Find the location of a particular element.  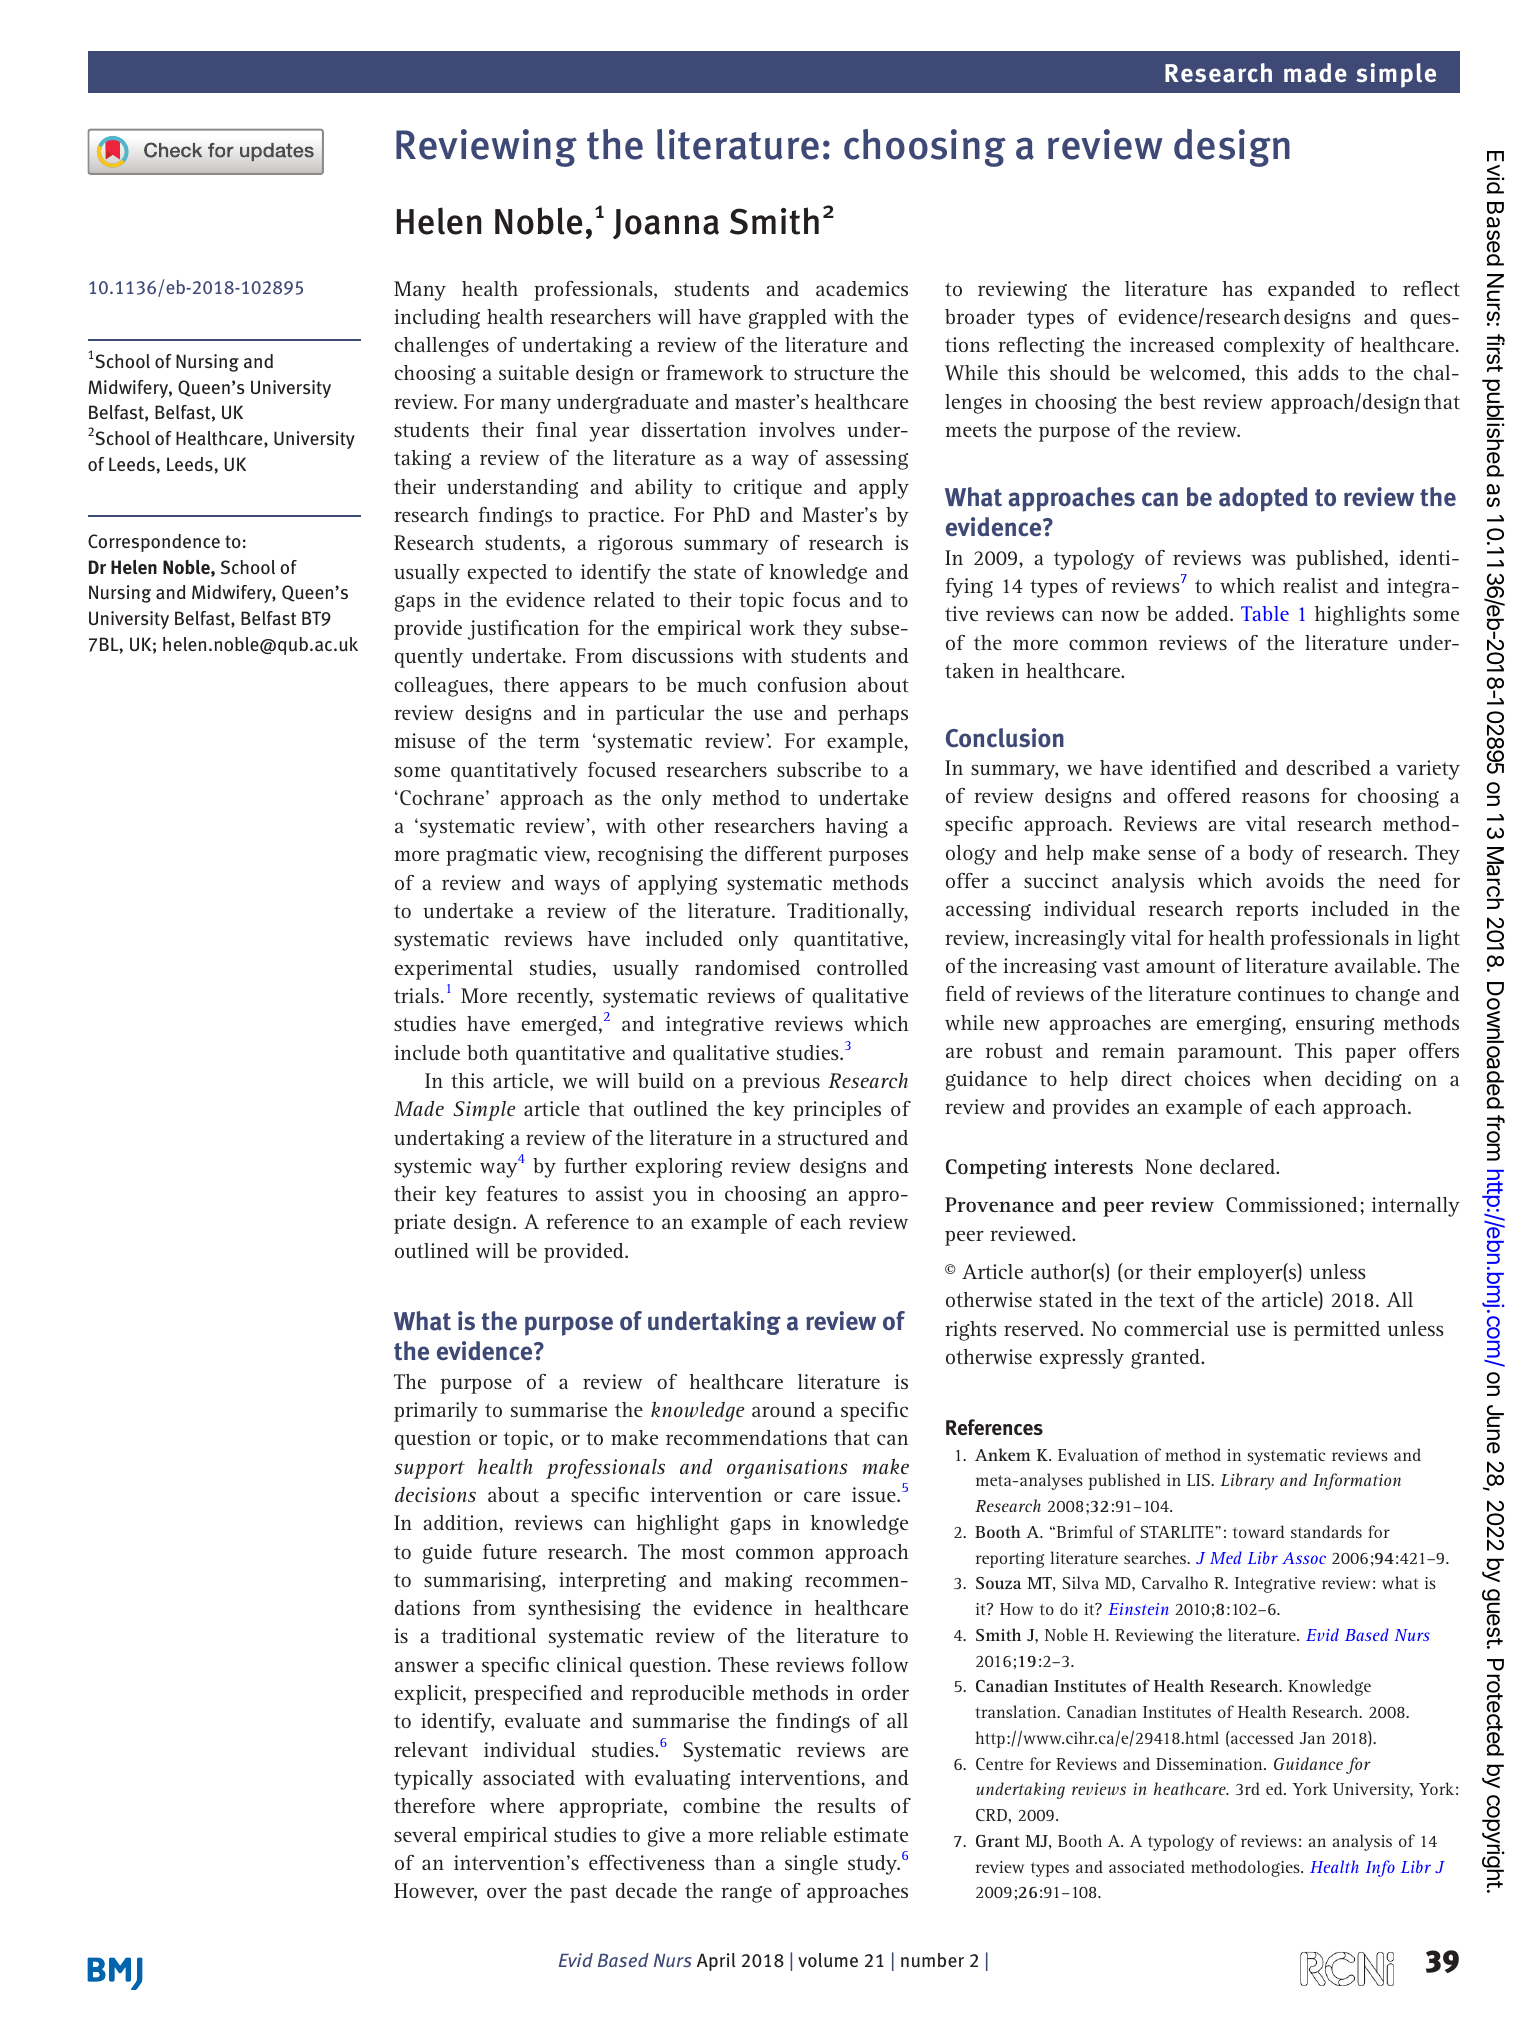

previous is located at coordinates (781, 1083).
